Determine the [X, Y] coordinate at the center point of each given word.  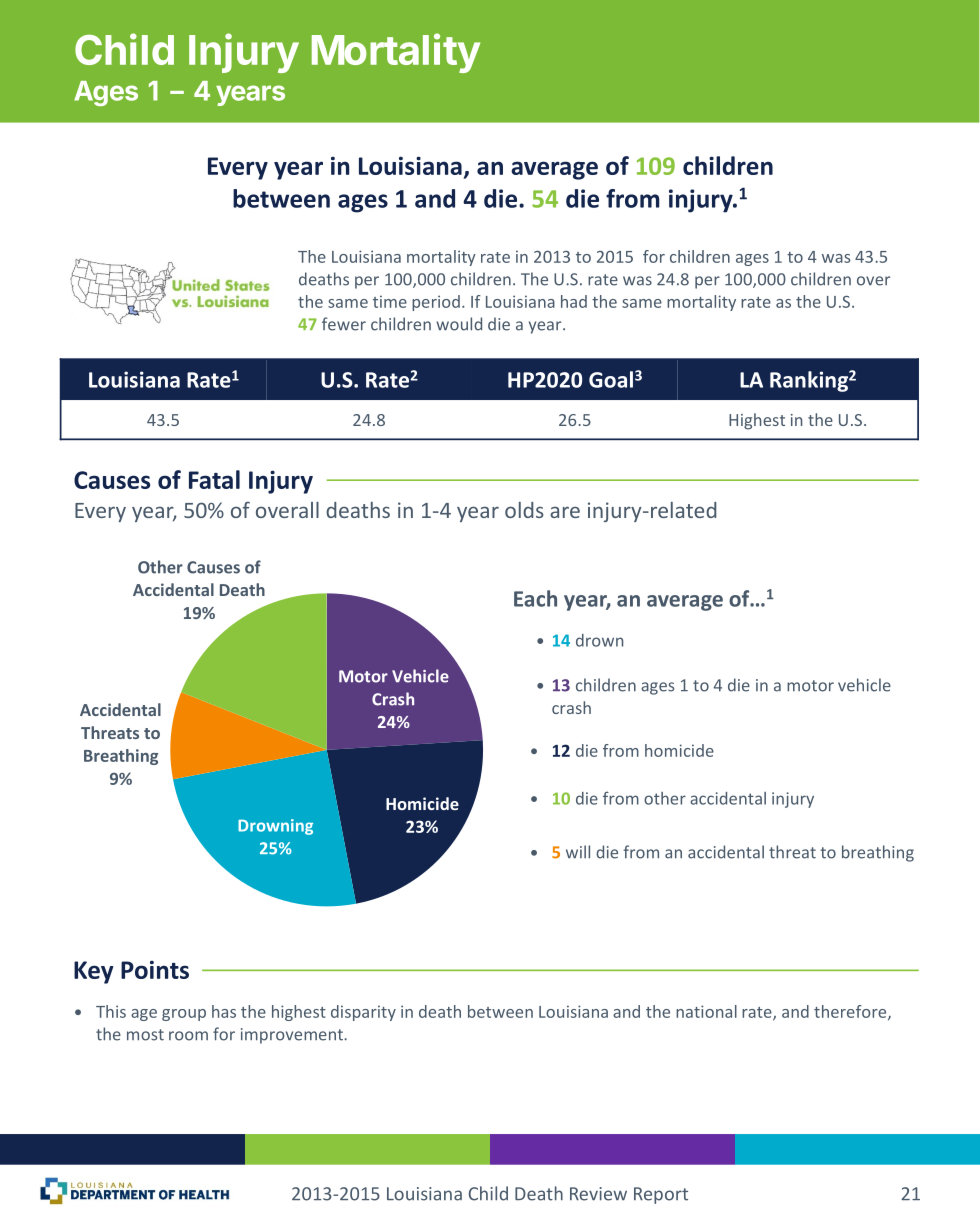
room [188, 1036]
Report [661, 1195]
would [459, 324]
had [574, 301]
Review [598, 1194]
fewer [344, 324]
